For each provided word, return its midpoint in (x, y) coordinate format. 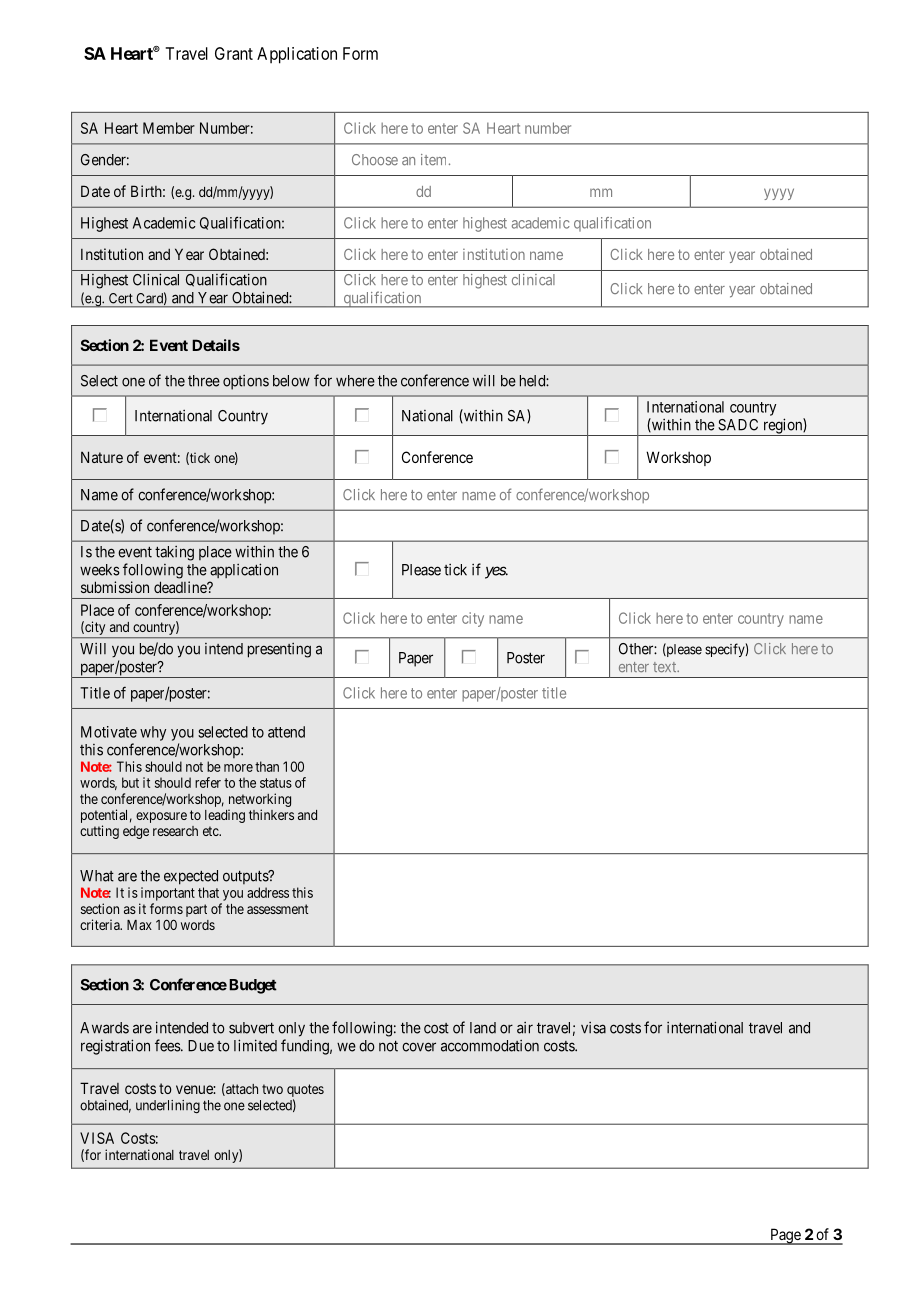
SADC (738, 425)
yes (496, 572)
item (435, 159)
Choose (375, 160)
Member (169, 128)
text (666, 667)
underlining (168, 1107)
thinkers (271, 814)
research (175, 831)
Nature (102, 457)
